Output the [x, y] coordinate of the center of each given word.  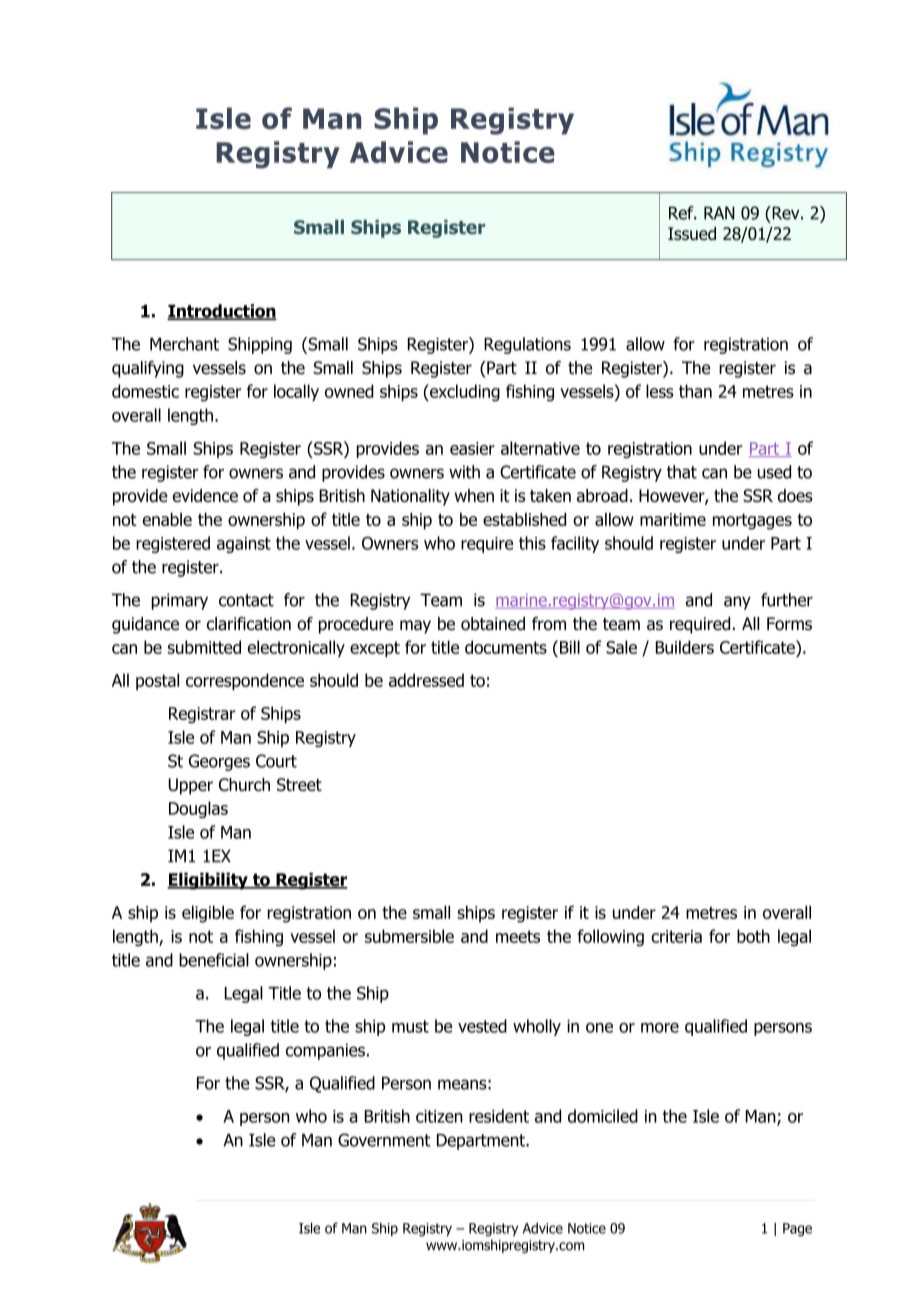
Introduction [222, 312]
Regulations [527, 345]
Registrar [202, 715]
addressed [426, 680]
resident [499, 1116]
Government [384, 1140]
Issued [692, 233]
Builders [685, 647]
